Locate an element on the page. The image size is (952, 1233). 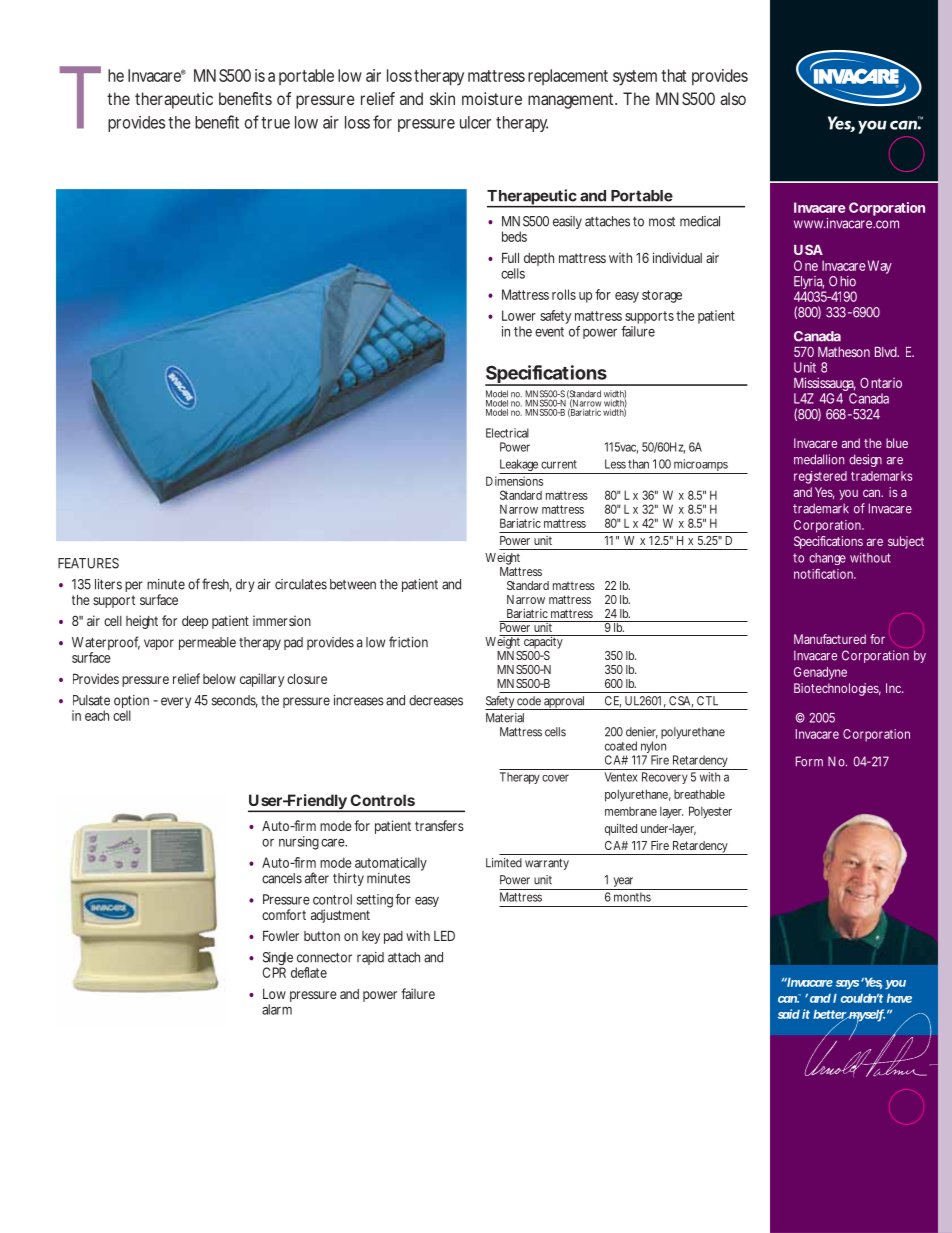
Dimensions is located at coordinates (514, 481).
